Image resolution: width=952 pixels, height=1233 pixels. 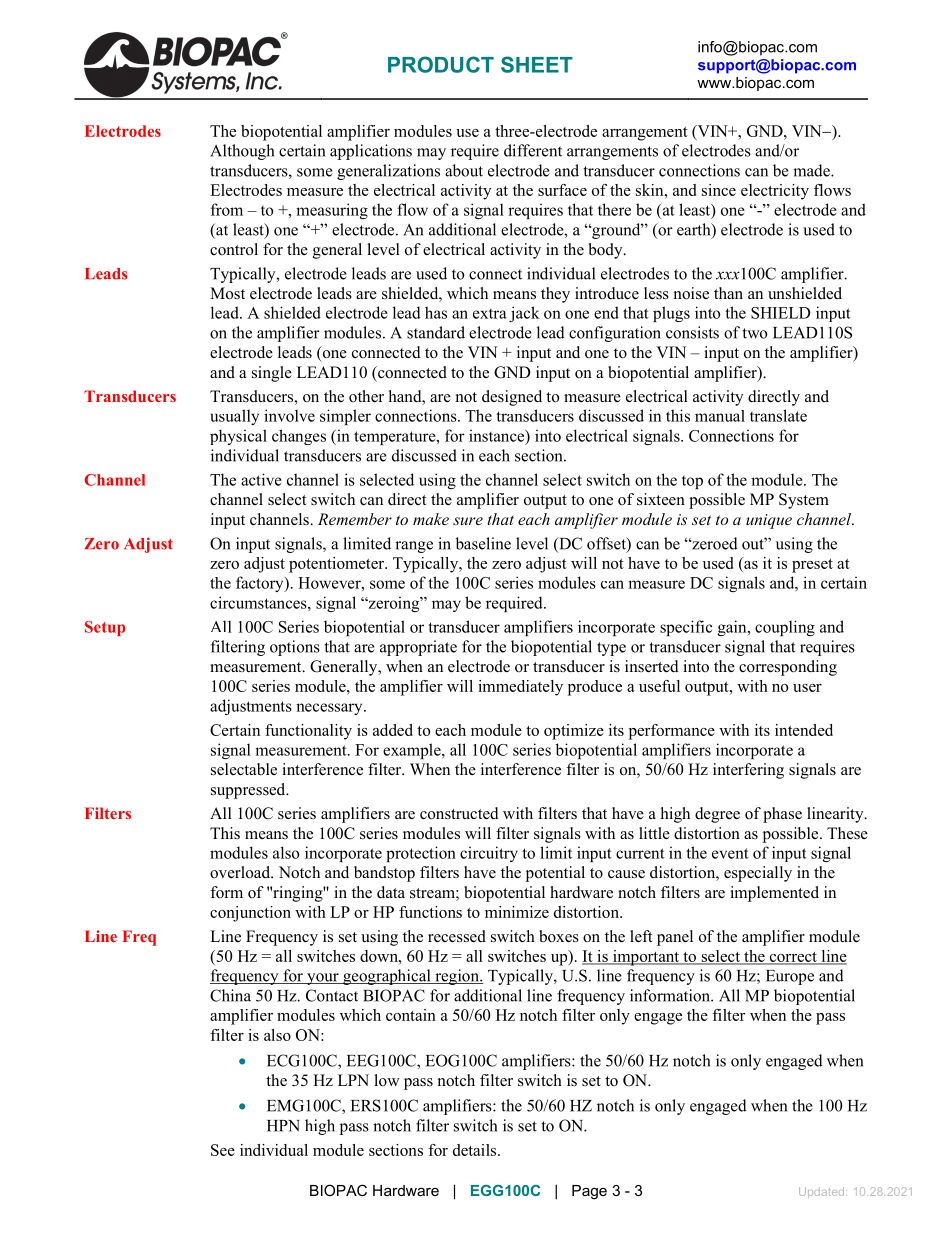 I want to click on PRODUCT, so click(x=441, y=64).
